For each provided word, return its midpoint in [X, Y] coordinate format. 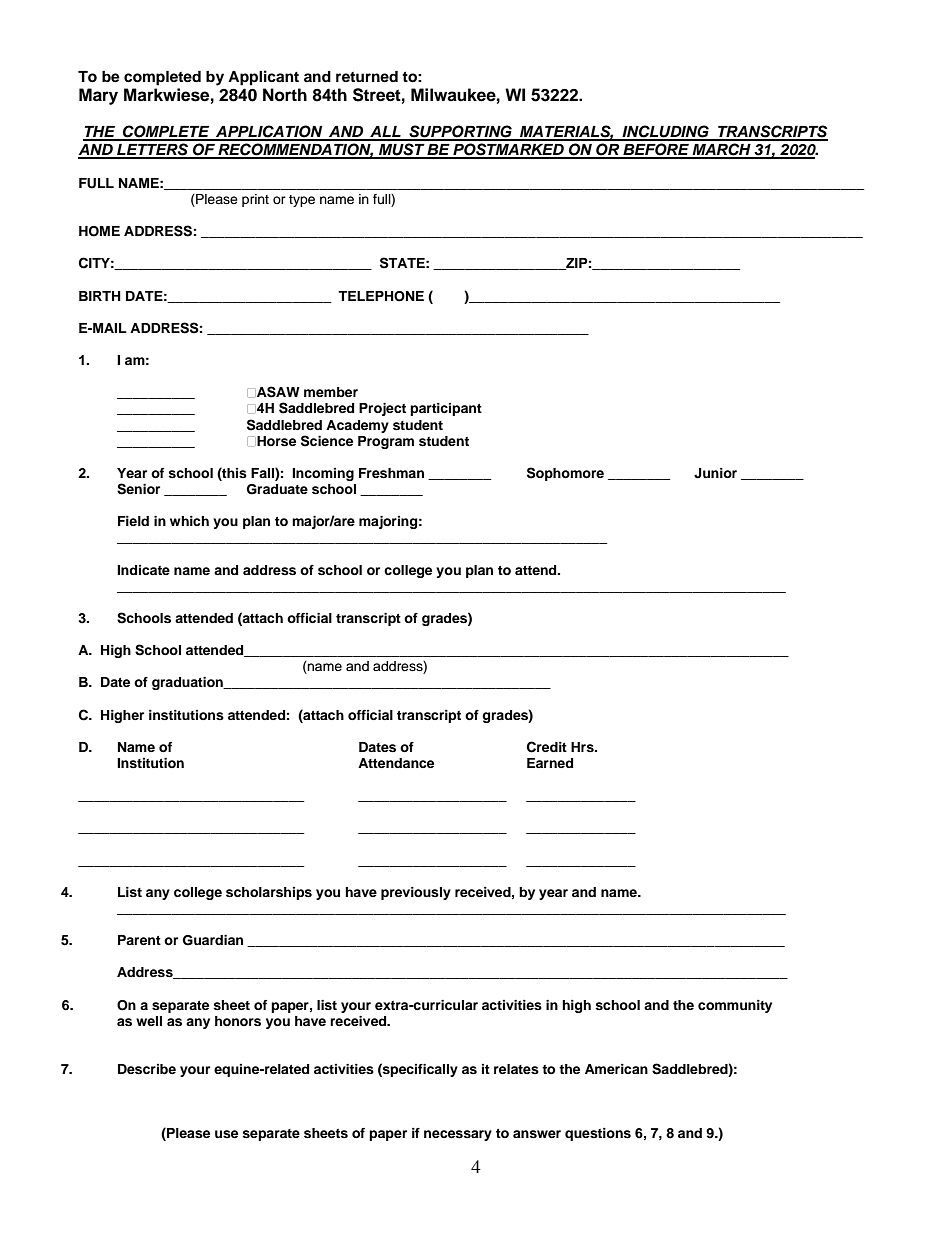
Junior [715, 473]
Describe [147, 1069]
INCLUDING [665, 132]
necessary [458, 1135]
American [616, 1069]
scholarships [269, 893]
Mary [98, 96]
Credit [547, 747]
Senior [138, 489]
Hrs [583, 747]
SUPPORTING [460, 132]
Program [386, 442]
